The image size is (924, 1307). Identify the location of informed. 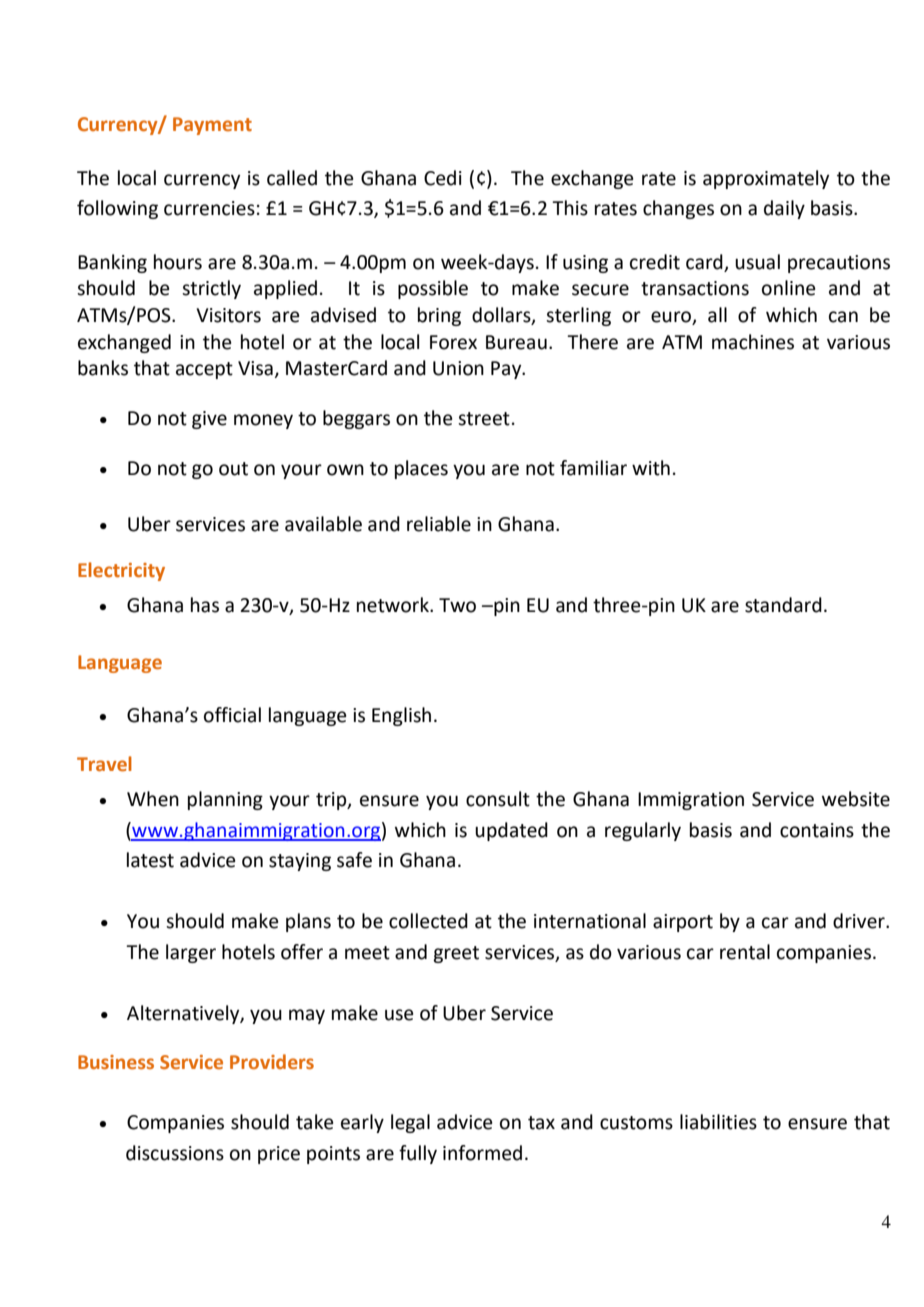
(482, 1153).
